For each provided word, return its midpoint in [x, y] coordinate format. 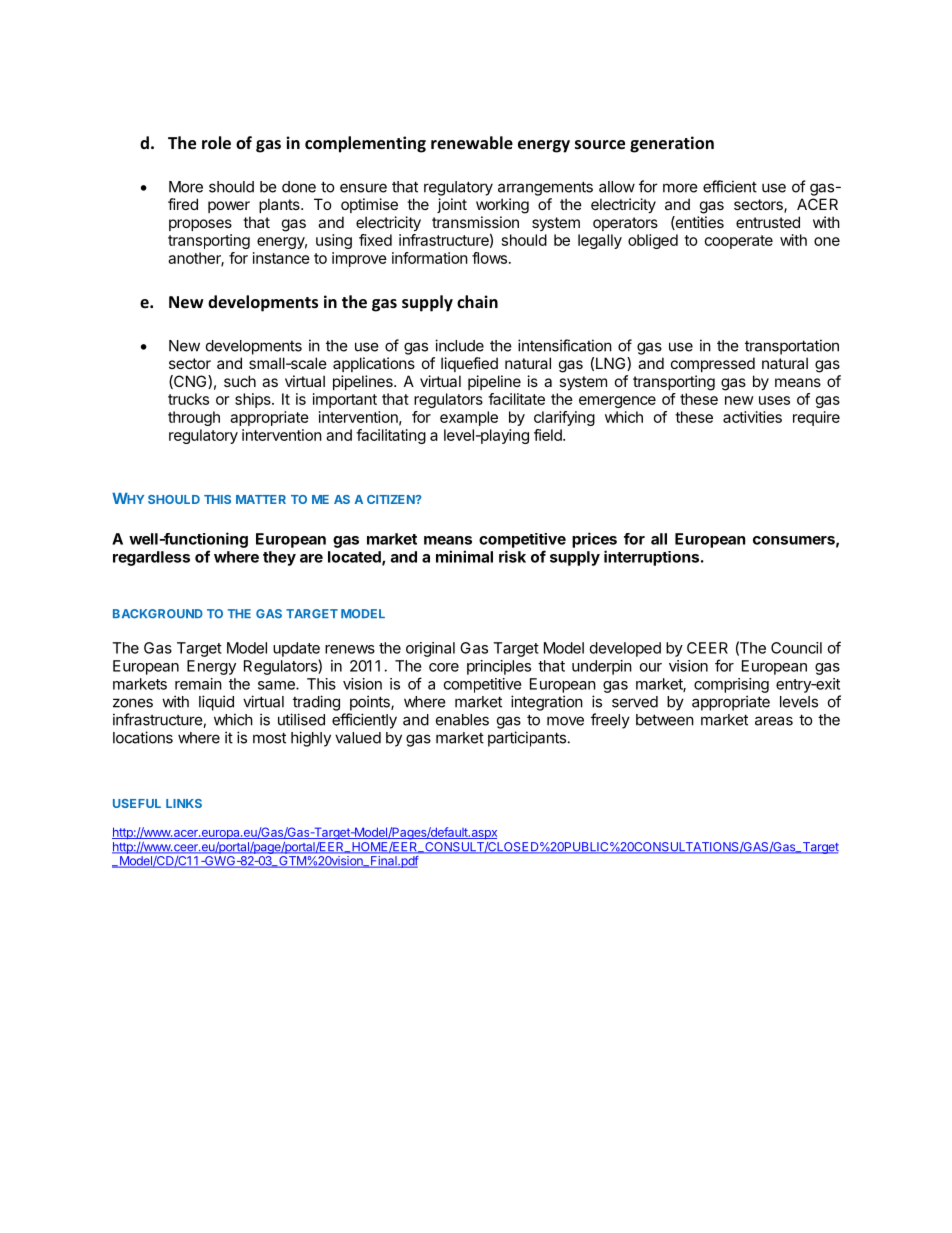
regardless [151, 558]
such [240, 381]
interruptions [651, 558]
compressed [713, 364]
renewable [472, 142]
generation [672, 144]
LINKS [184, 803]
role [216, 142]
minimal [464, 556]
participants [527, 739]
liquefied [469, 364]
